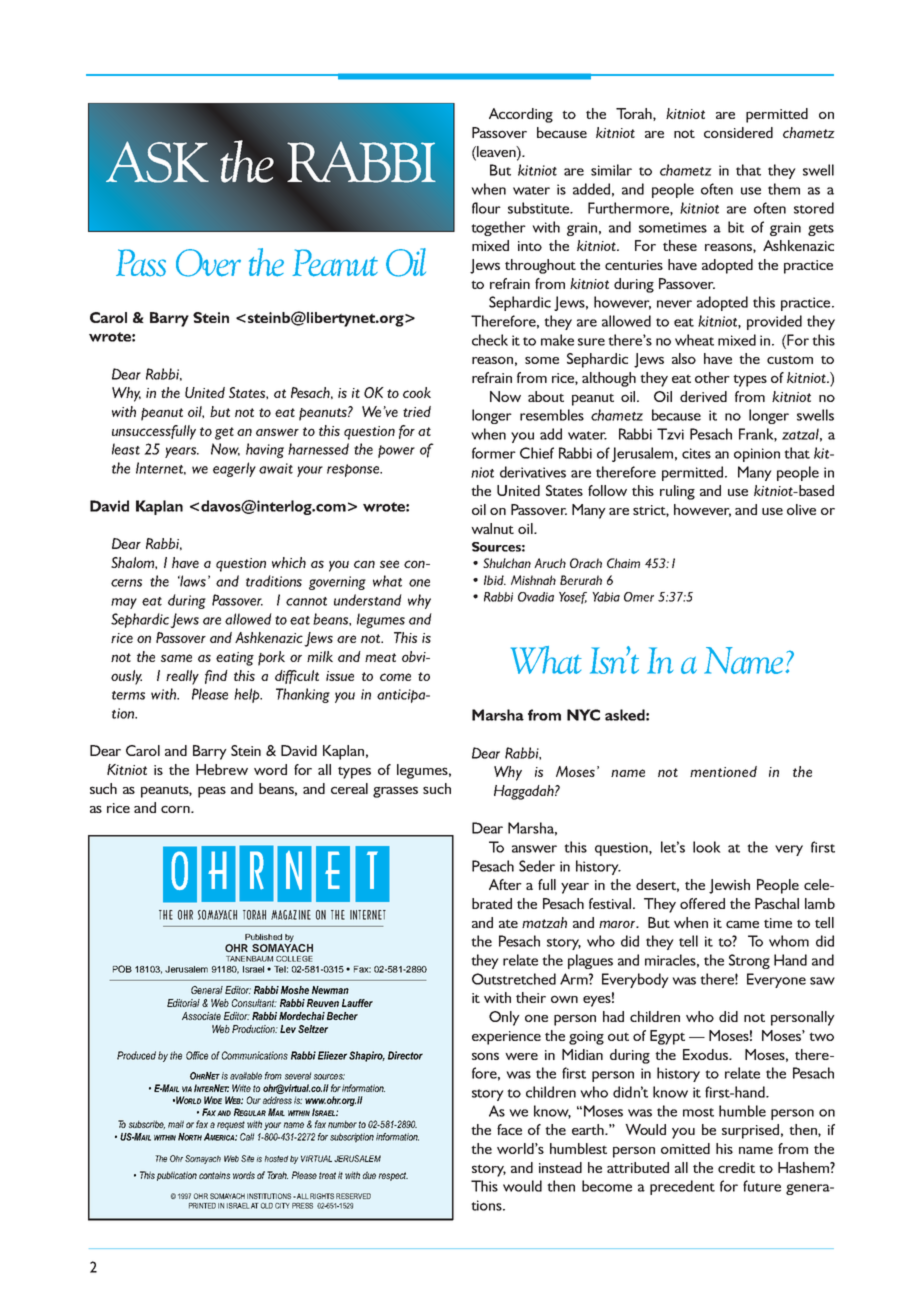 Image resolution: width=924 pixels, height=1307 pixels. I want to click on flour, so click(486, 208).
